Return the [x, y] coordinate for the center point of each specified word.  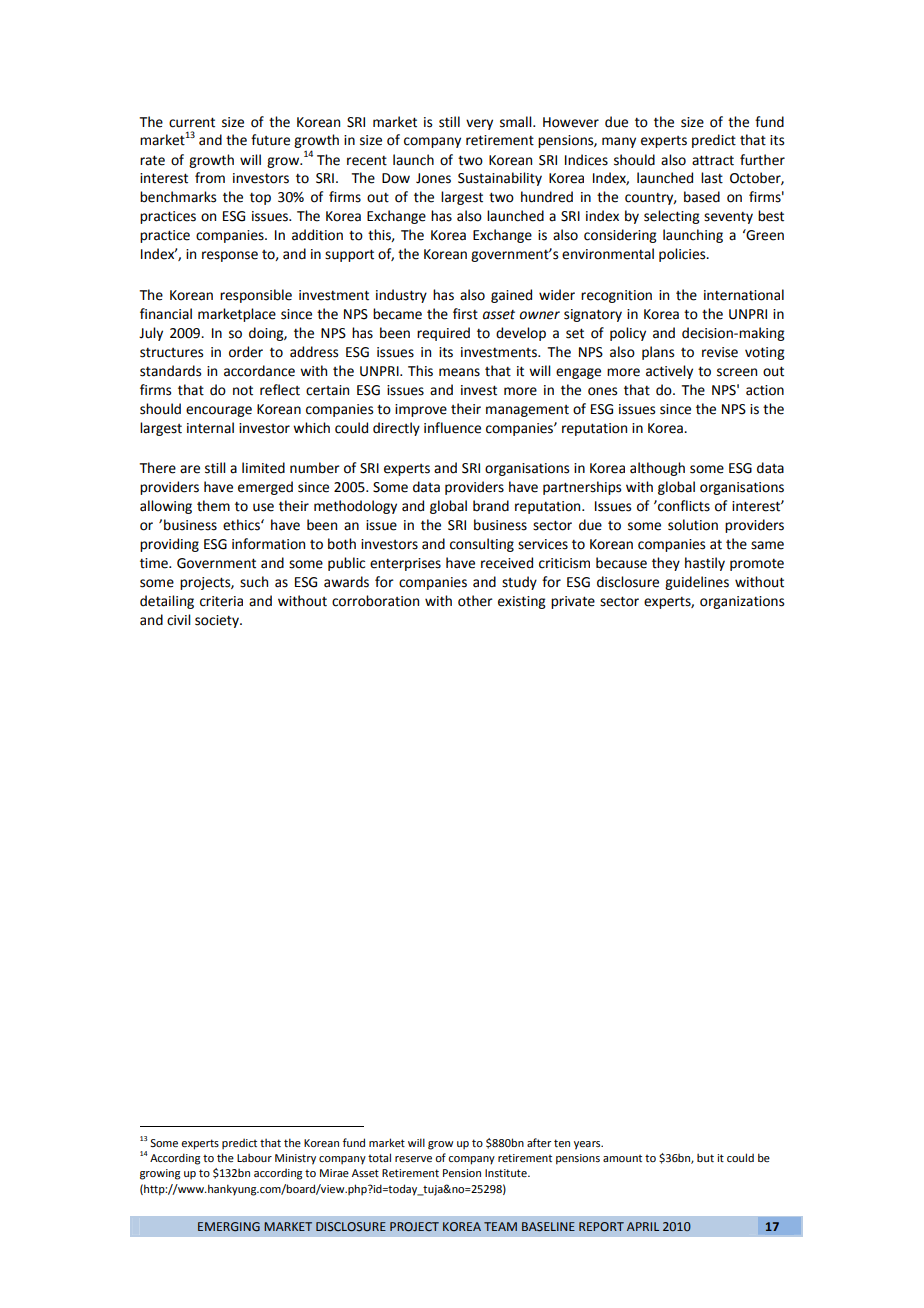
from [210, 178]
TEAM [500, 1226]
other [475, 601]
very [479, 124]
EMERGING [229, 1226]
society [218, 621]
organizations [742, 602]
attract [713, 160]
